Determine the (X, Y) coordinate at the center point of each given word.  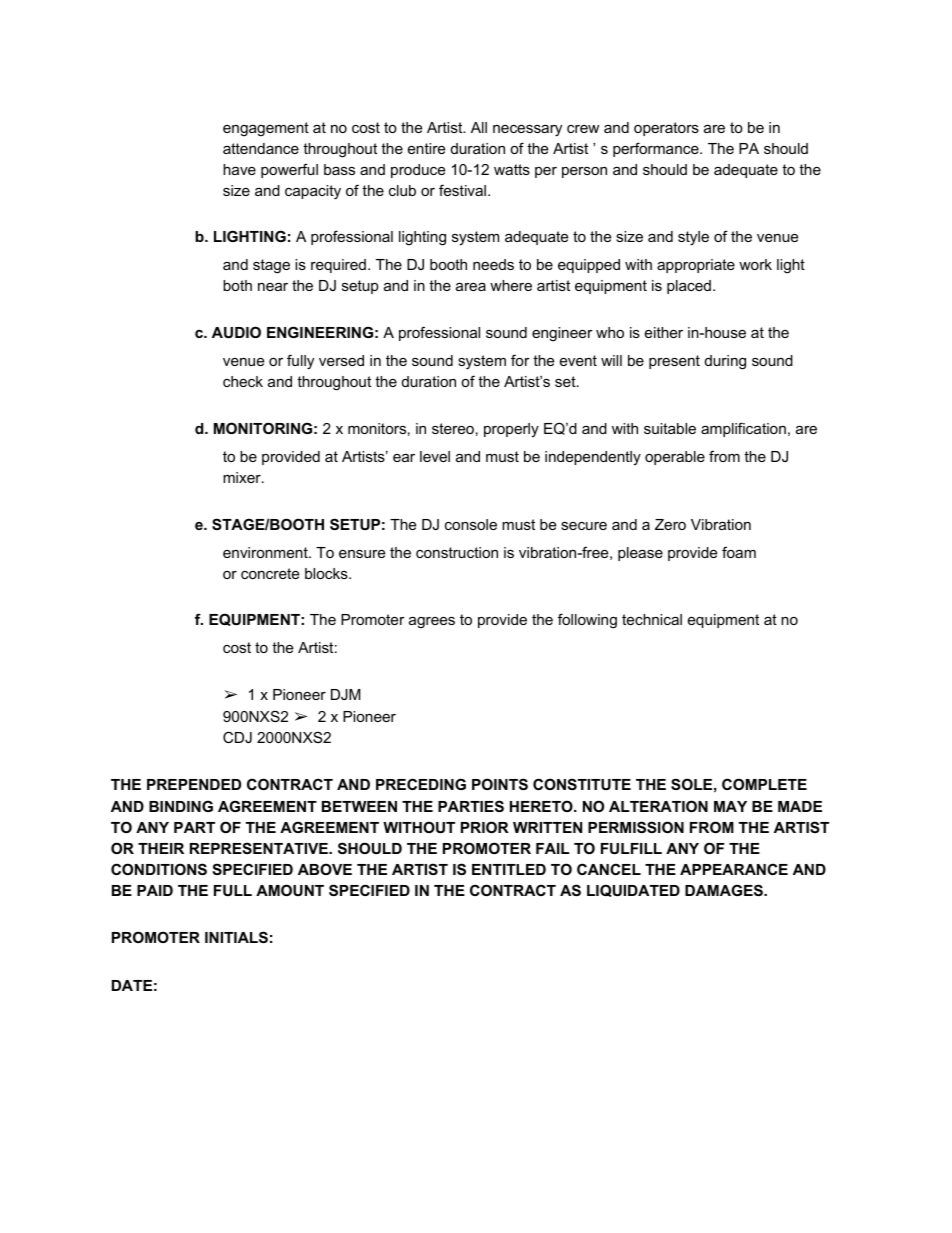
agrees (432, 623)
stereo (453, 428)
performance (657, 149)
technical (652, 619)
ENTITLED (509, 869)
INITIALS (236, 937)
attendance (261, 148)
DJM (346, 694)
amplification (743, 429)
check (243, 381)
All (479, 127)
